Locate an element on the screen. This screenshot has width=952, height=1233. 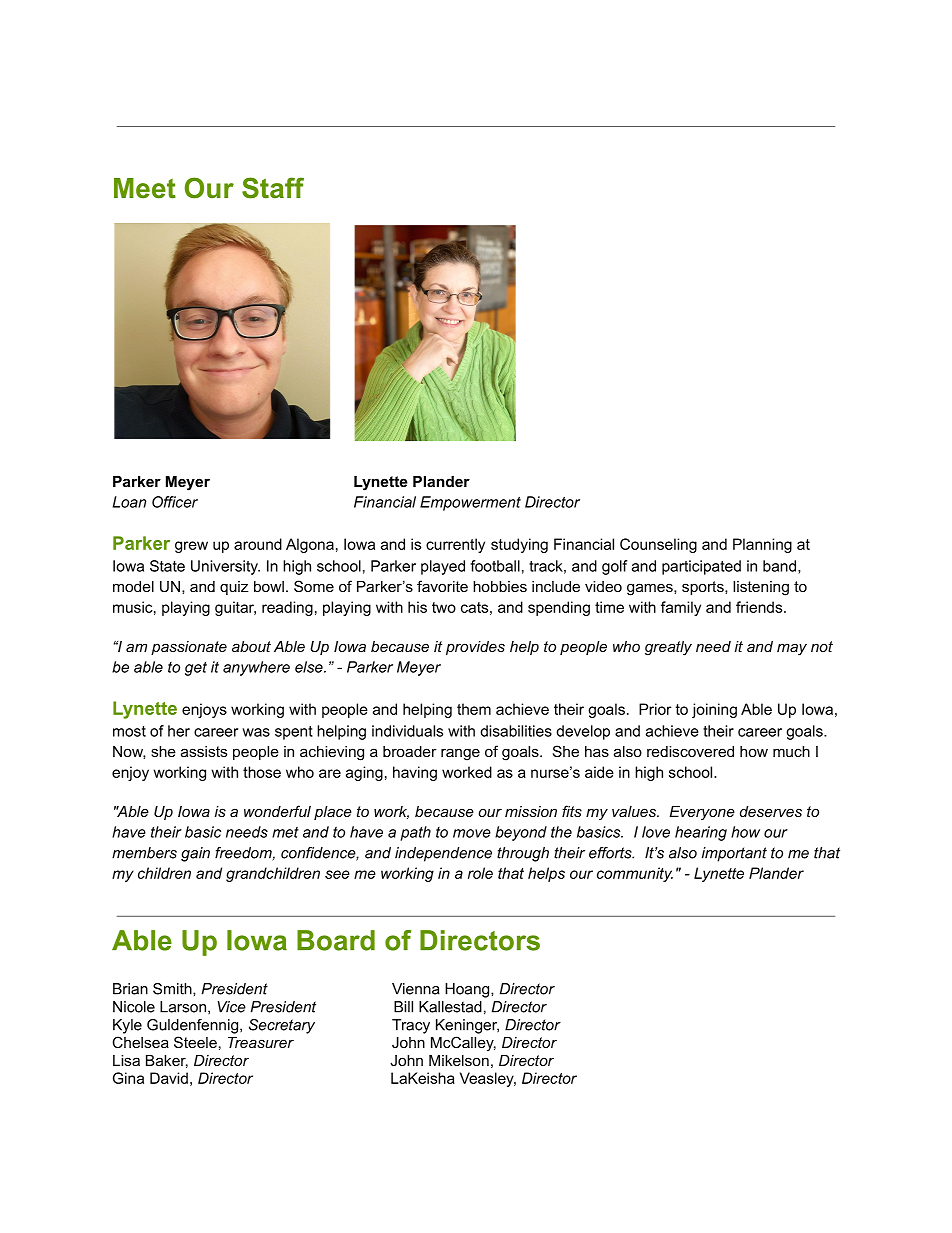
Staff is located at coordinates (273, 188).
